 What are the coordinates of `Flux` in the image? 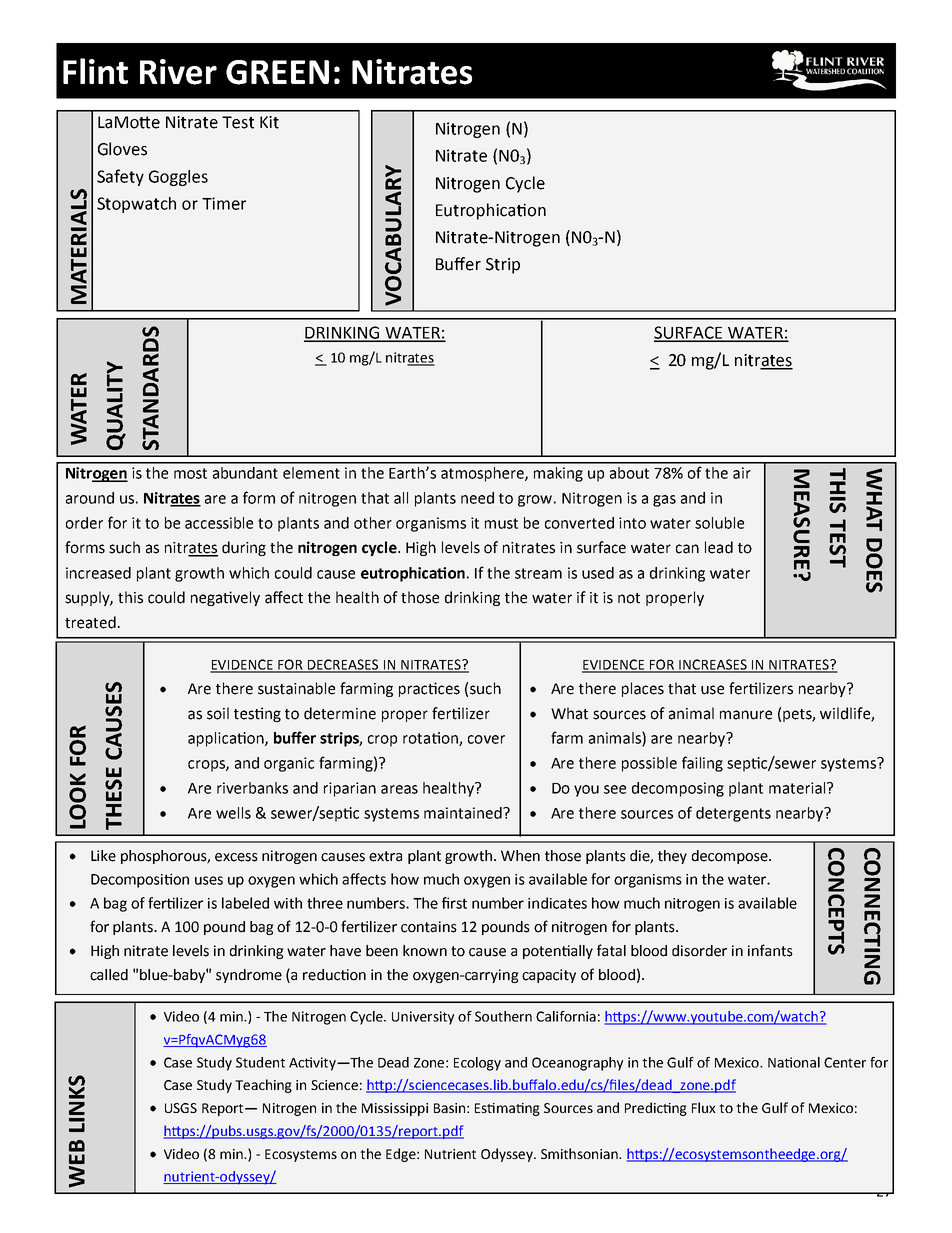 It's located at (704, 1107).
